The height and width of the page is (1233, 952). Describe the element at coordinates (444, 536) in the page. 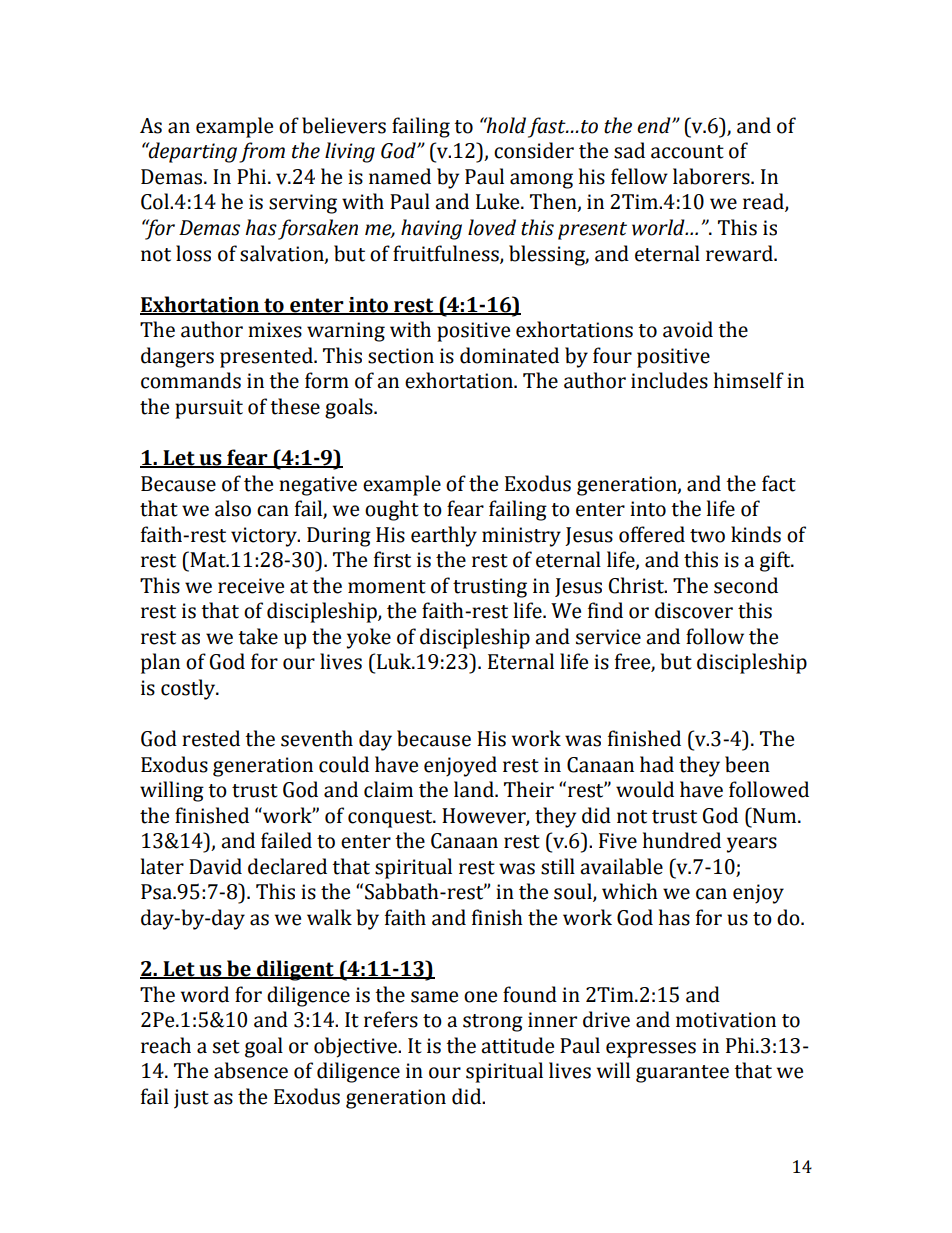

I see `earthly` at that location.
